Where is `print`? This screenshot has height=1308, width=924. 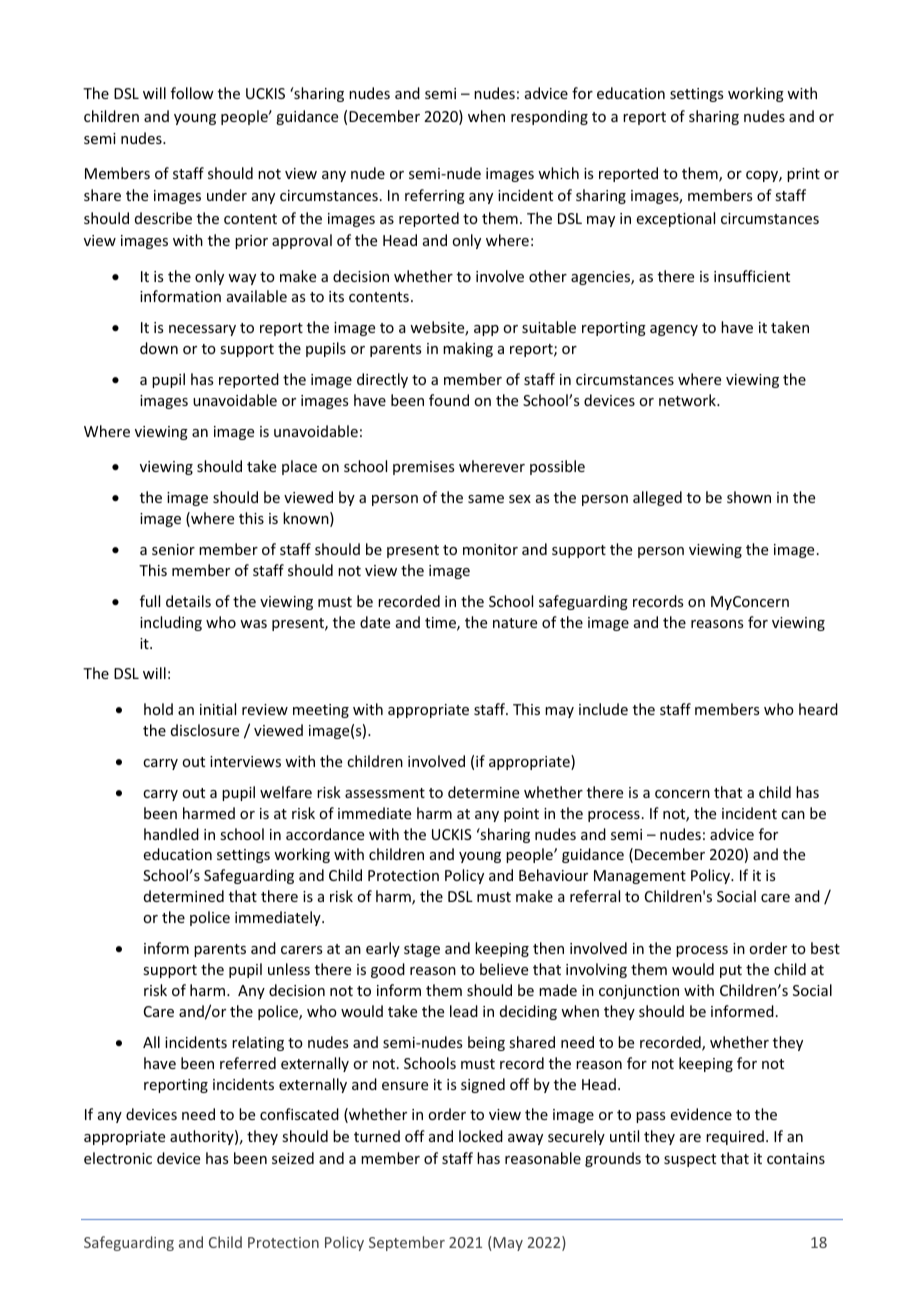
print is located at coordinates (803, 175).
